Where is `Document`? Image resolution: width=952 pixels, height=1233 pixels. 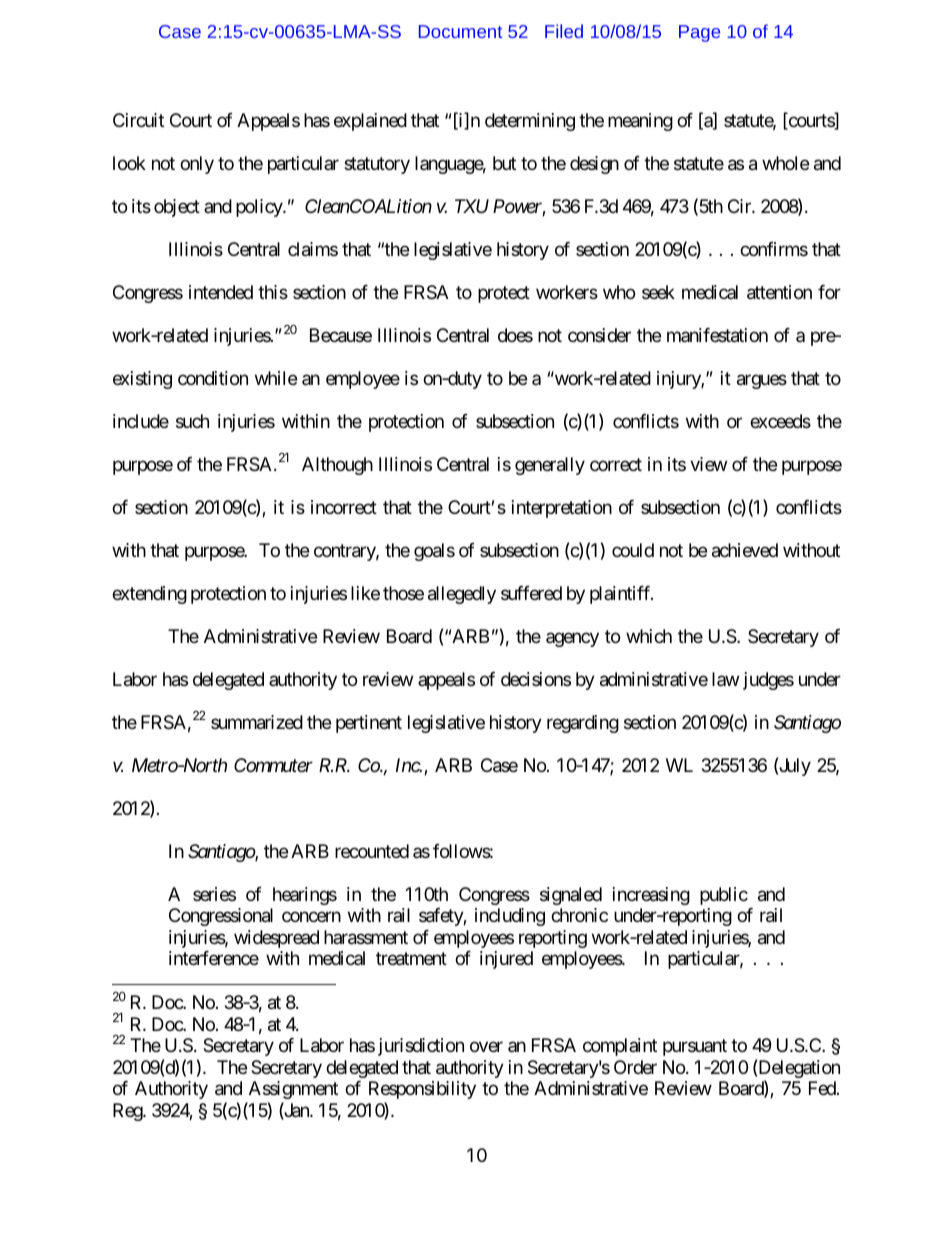
Document is located at coordinates (460, 31).
